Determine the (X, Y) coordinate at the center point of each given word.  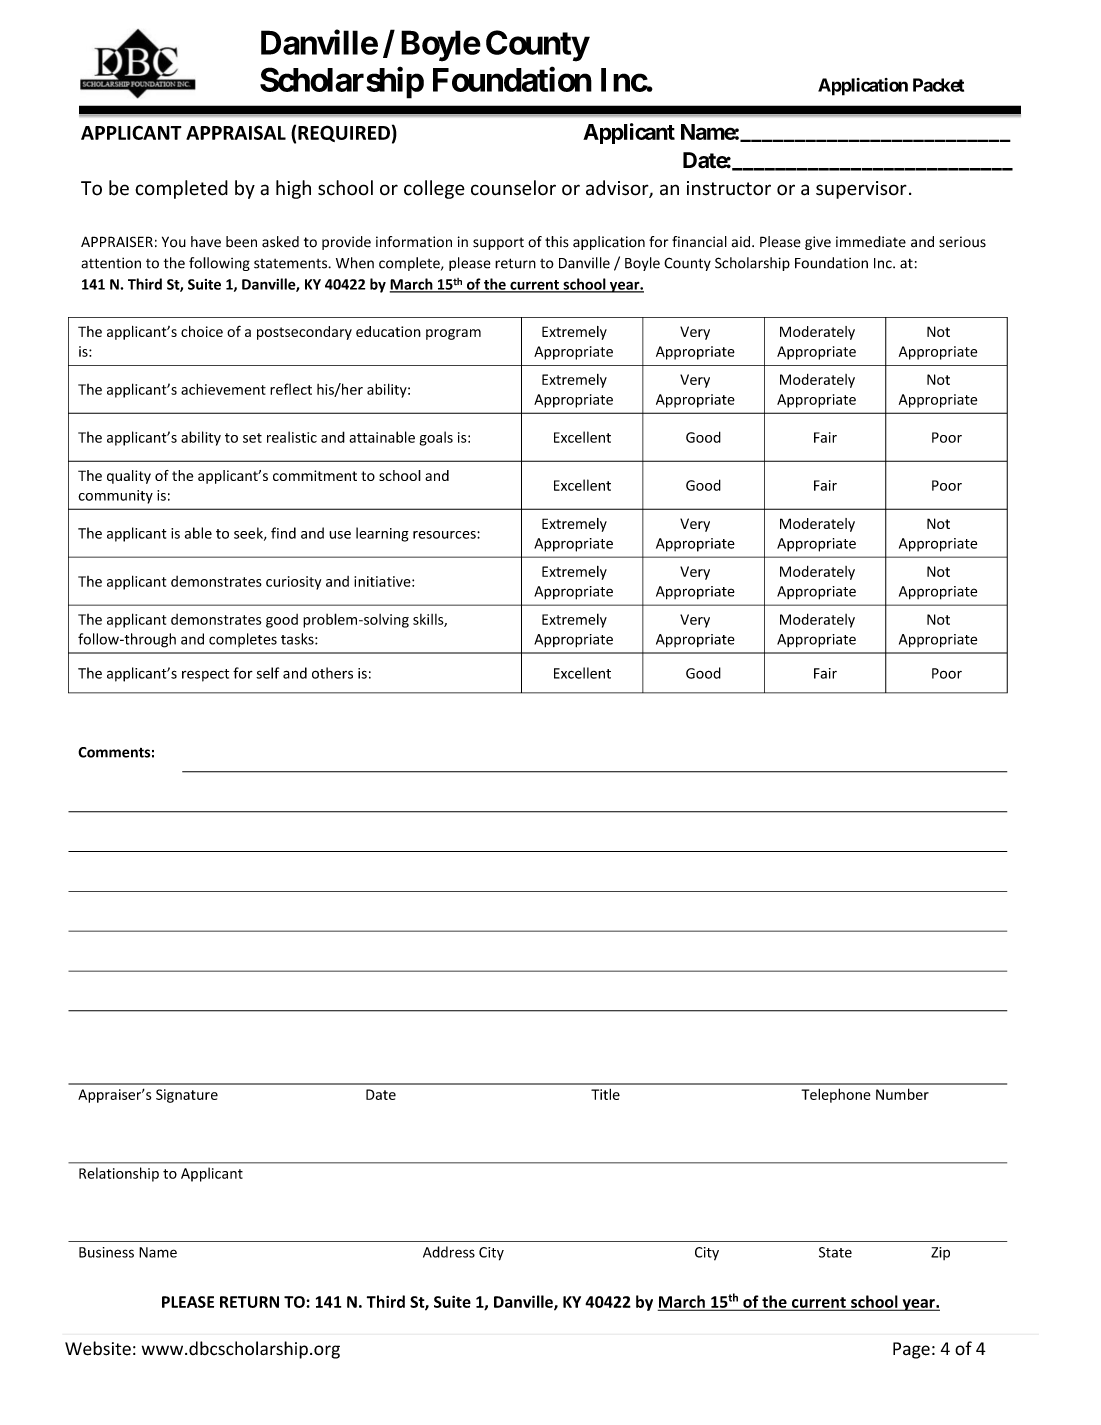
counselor (513, 188)
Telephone (836, 1095)
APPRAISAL (236, 132)
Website (98, 1348)
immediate (871, 242)
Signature (187, 1096)
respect (205, 675)
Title (605, 1094)
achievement (223, 389)
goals (436, 438)
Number (902, 1094)
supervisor (861, 190)
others (332, 673)
